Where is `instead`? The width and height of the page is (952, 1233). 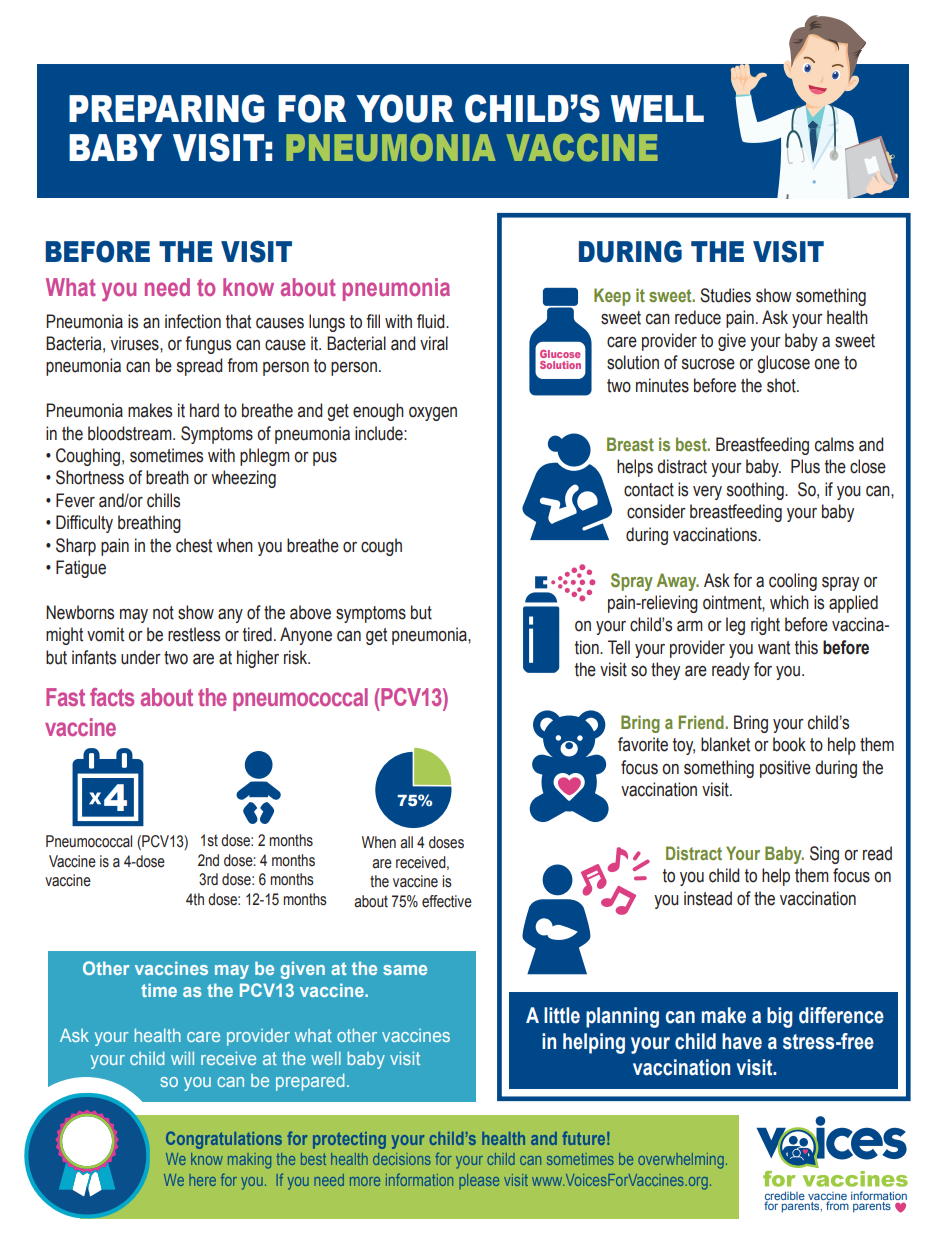 instead is located at coordinates (708, 898).
